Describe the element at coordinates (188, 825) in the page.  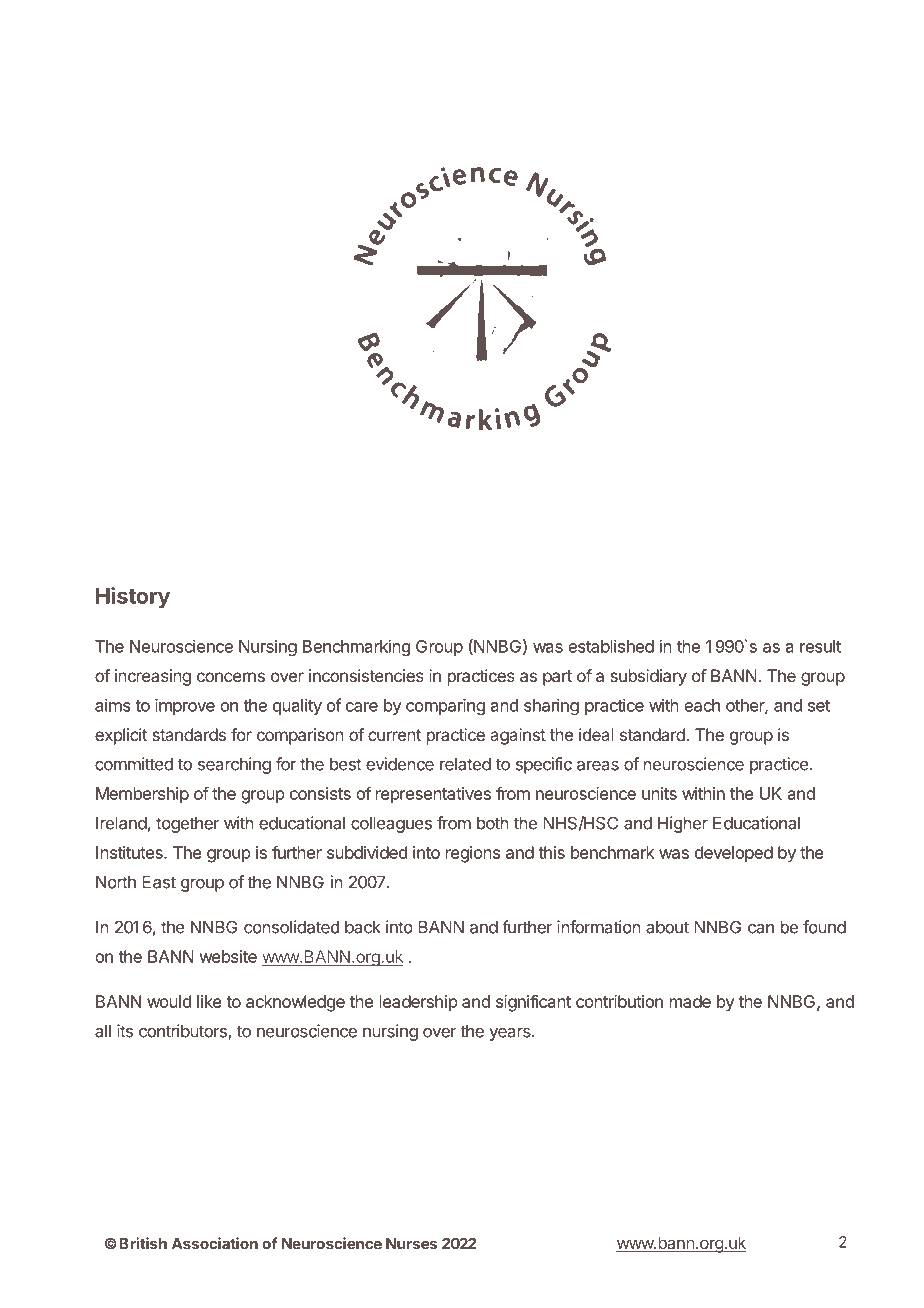
I see `together` at that location.
